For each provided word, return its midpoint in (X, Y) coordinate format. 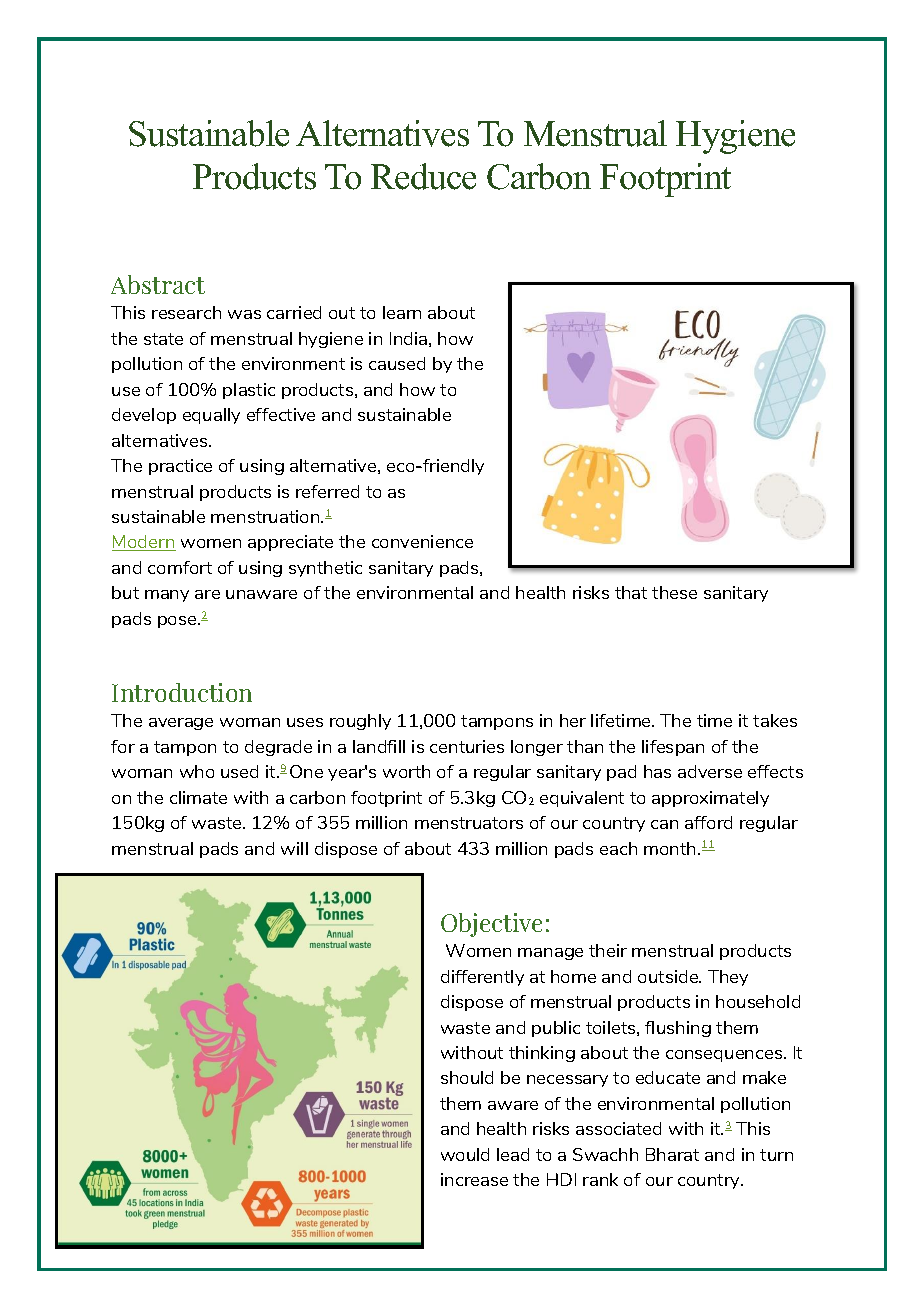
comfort (180, 567)
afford (708, 822)
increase (474, 1179)
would (465, 1154)
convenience (422, 541)
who (197, 771)
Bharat (672, 1154)
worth (406, 771)
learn (402, 312)
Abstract (158, 284)
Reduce (423, 176)
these (674, 592)
